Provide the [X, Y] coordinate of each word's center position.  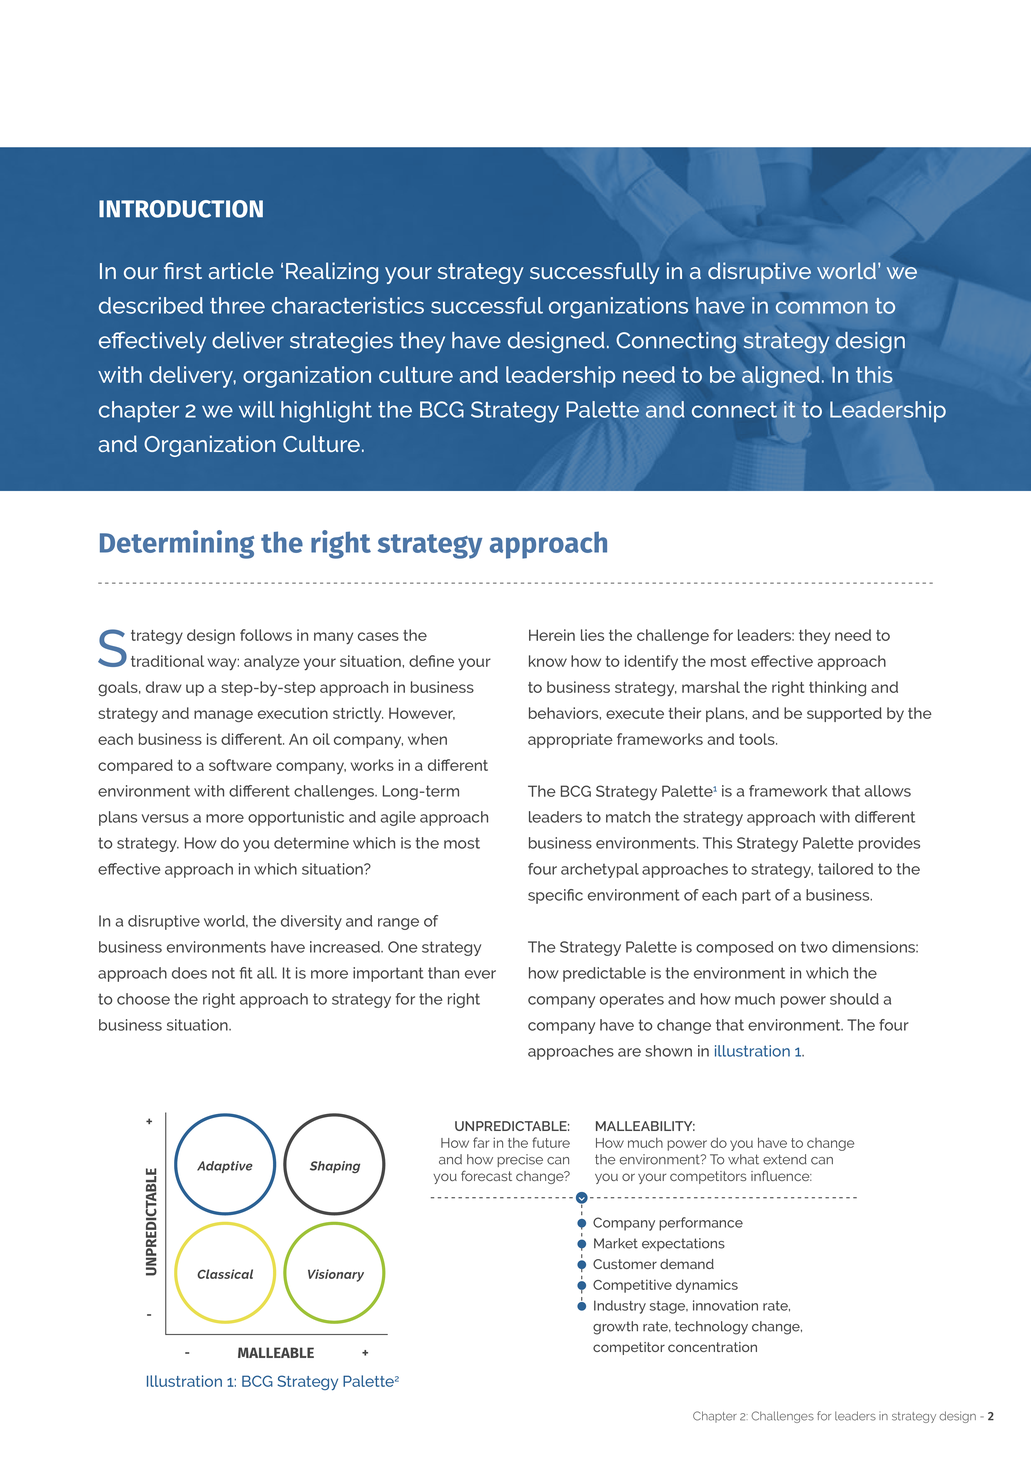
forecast [486, 1175]
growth [615, 1328]
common [822, 307]
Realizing [332, 273]
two [814, 947]
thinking [837, 688]
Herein [552, 635]
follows [266, 635]
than [443, 973]
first [183, 270]
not [223, 973]
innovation [725, 1305]
